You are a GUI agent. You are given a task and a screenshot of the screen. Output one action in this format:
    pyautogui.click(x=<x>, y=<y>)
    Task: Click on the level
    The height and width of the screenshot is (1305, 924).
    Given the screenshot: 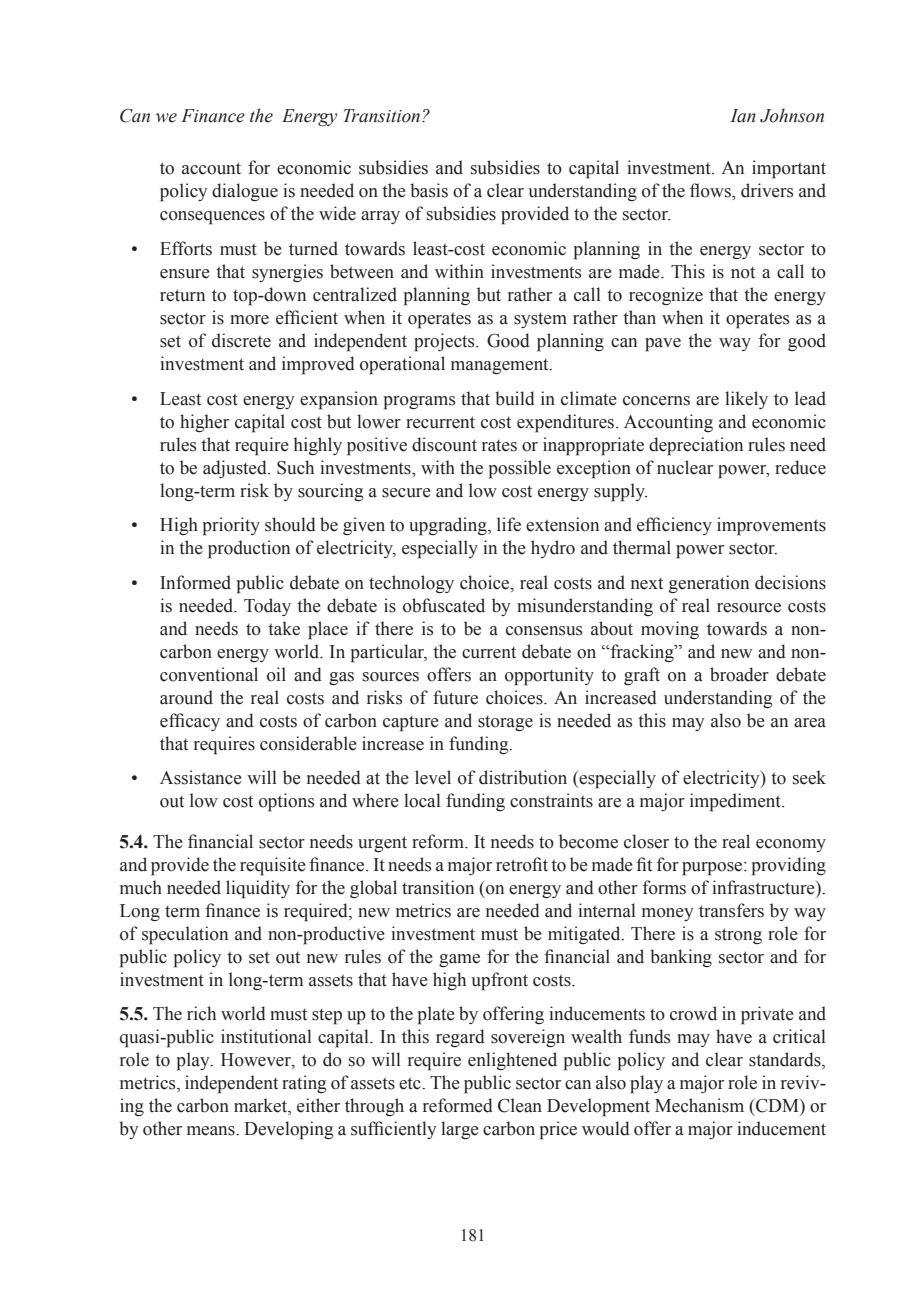 What is the action you would take?
    pyautogui.click(x=433, y=777)
